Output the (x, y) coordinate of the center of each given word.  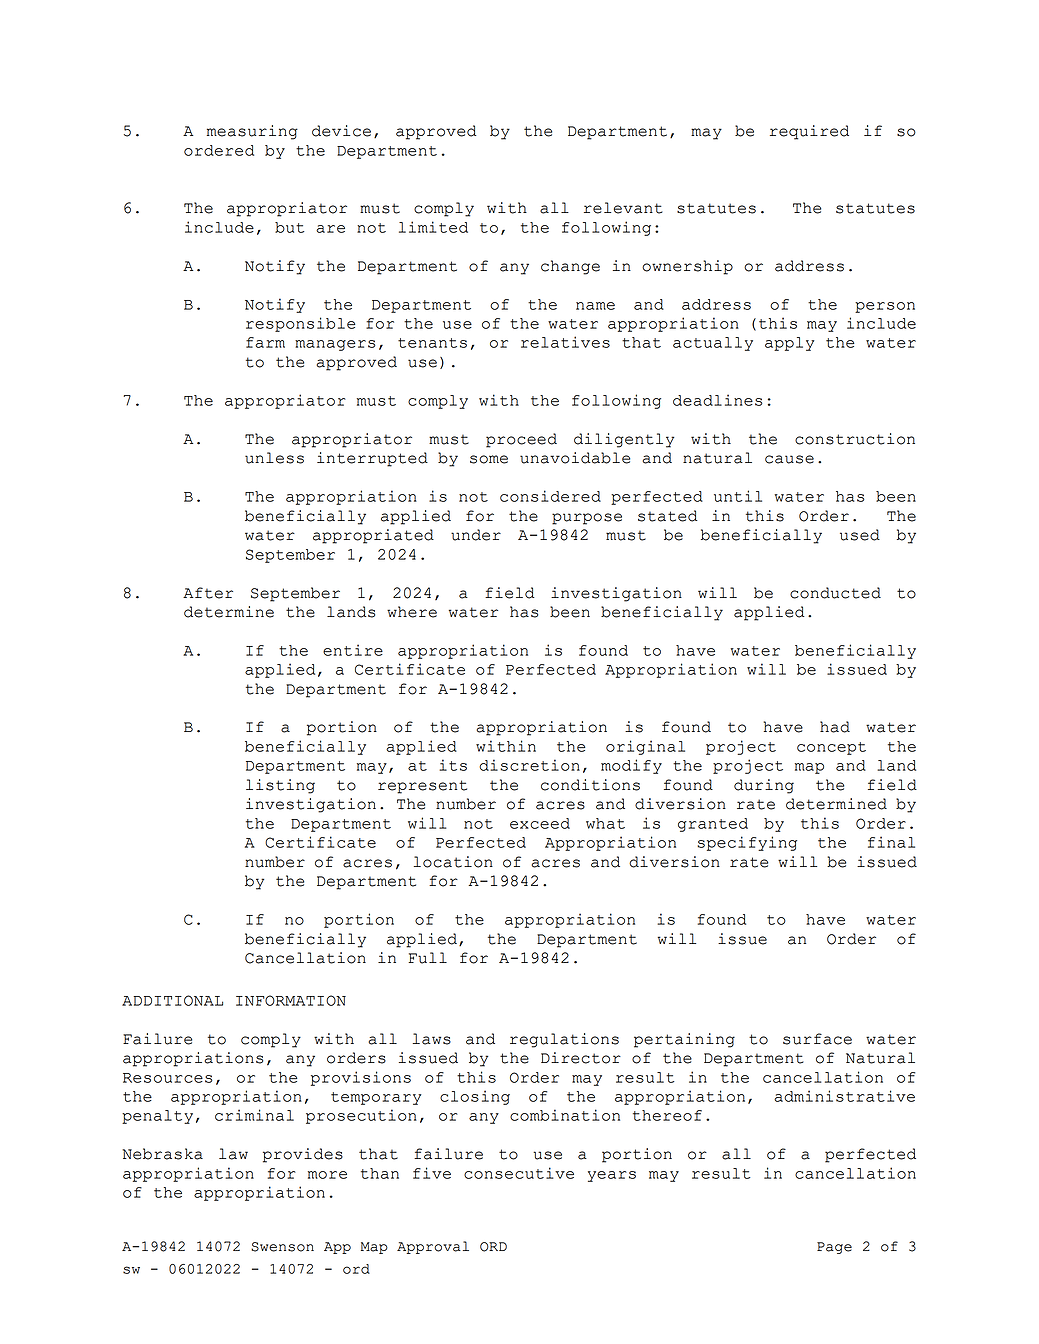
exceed (540, 823)
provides (303, 1155)
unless (274, 458)
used (860, 535)
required (809, 132)
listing (280, 786)
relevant (623, 208)
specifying (747, 843)
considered (550, 496)
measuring (252, 132)
